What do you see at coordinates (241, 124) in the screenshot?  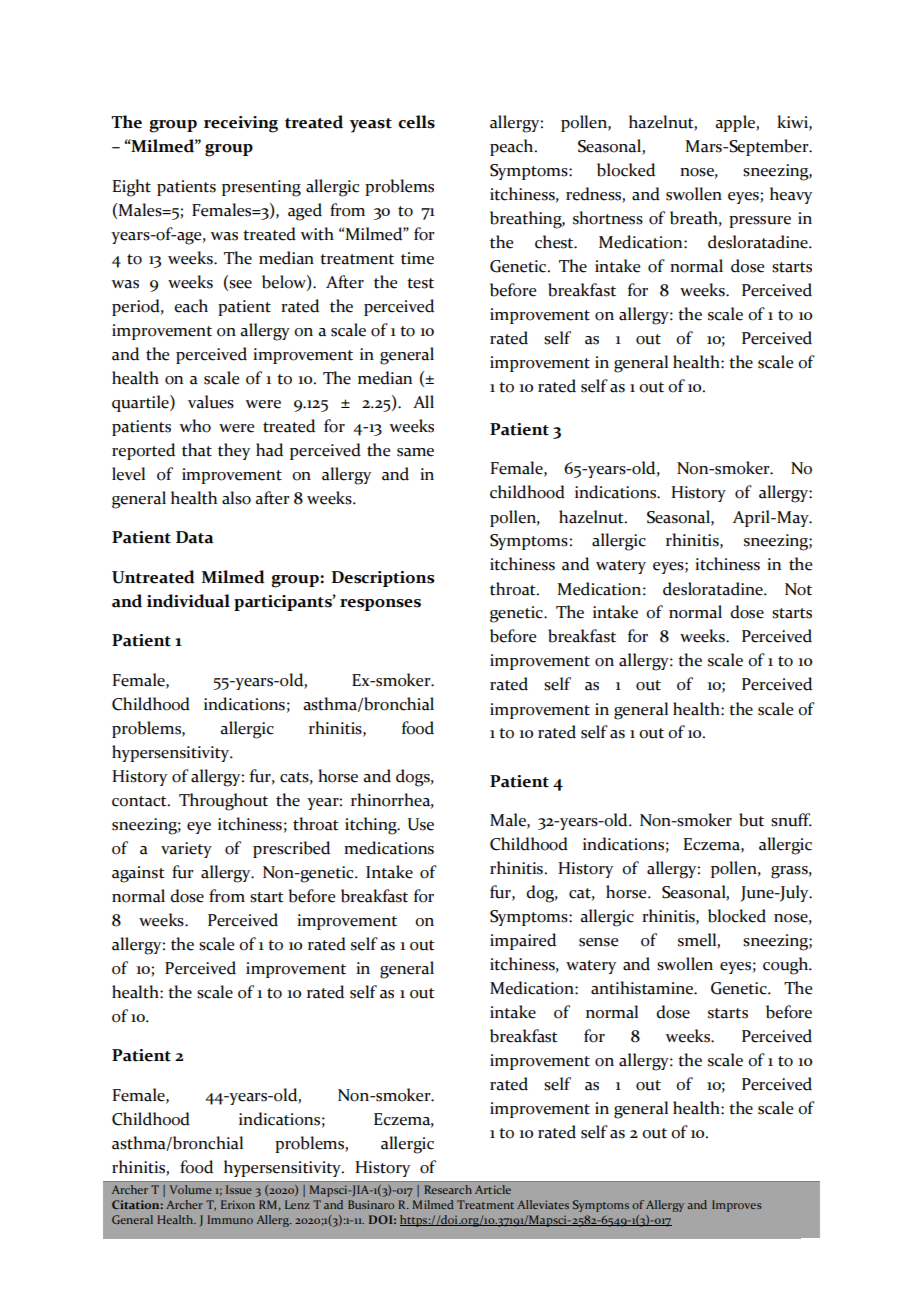 I see `receiving` at bounding box center [241, 124].
